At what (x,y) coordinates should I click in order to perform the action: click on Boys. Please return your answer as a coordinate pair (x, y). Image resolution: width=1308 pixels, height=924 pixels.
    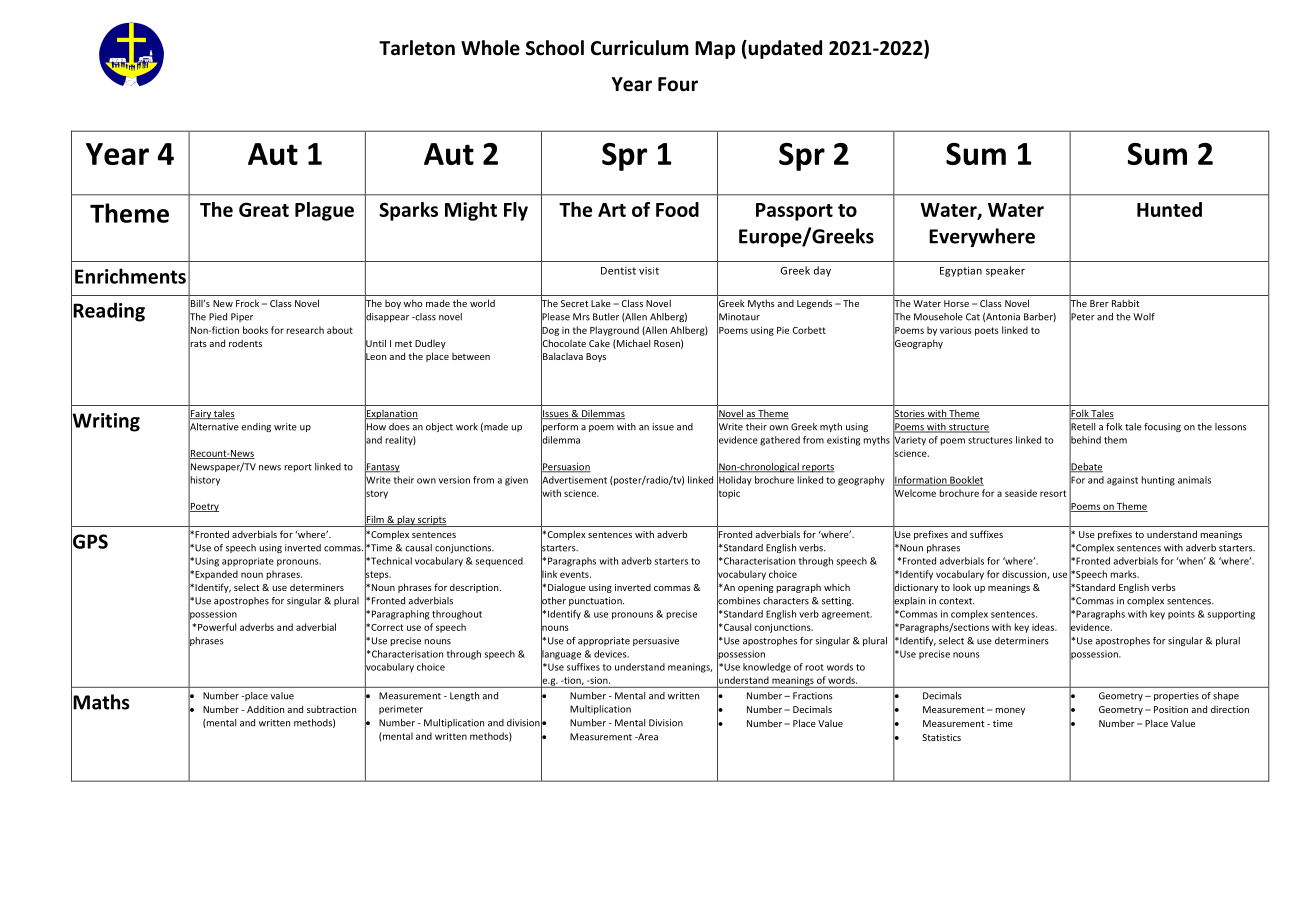
    Looking at the image, I should click on (596, 357).
